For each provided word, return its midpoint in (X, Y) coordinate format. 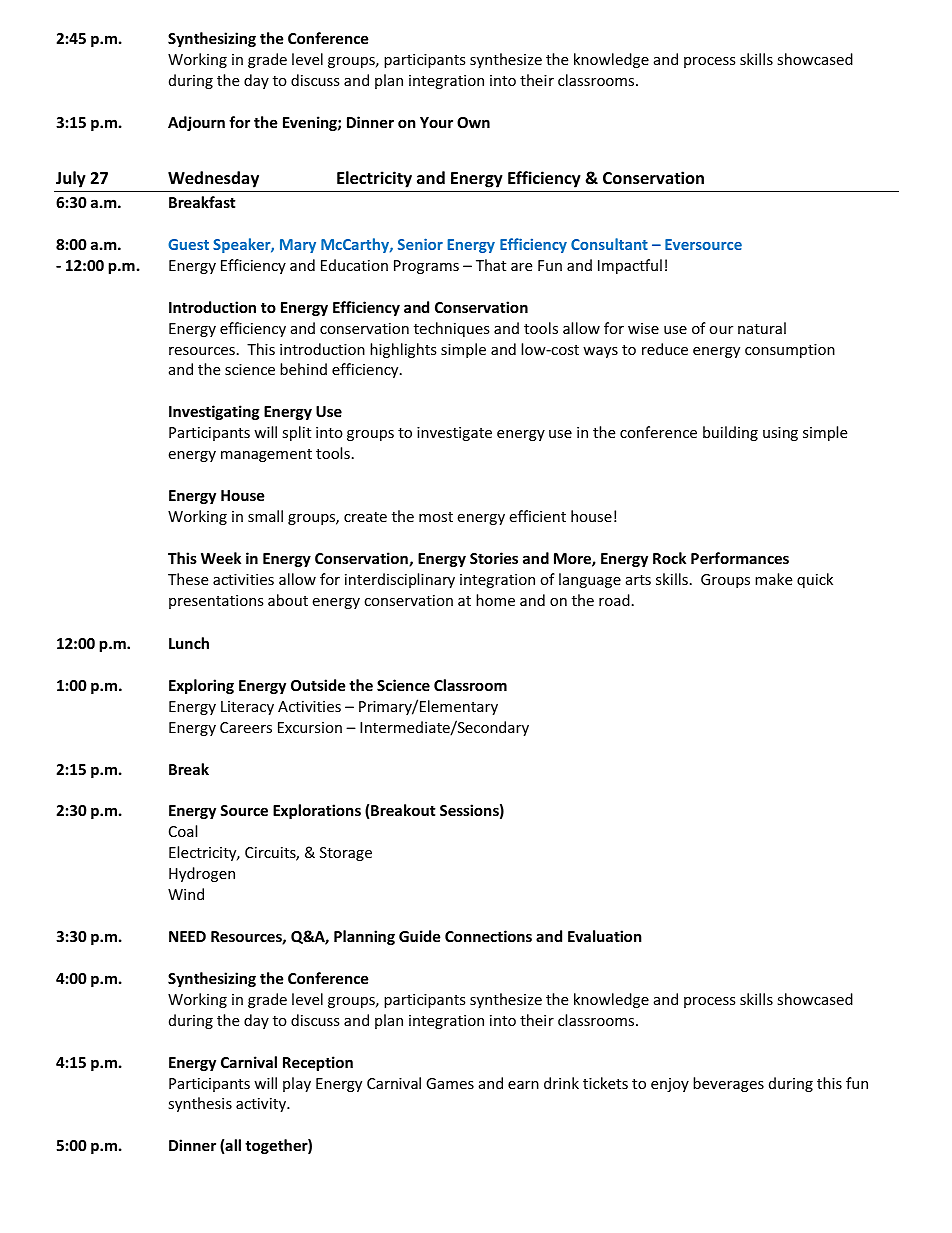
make (773, 579)
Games (450, 1083)
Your (436, 122)
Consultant (609, 244)
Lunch (189, 643)
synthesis (200, 1104)
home (495, 600)
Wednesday (213, 179)
